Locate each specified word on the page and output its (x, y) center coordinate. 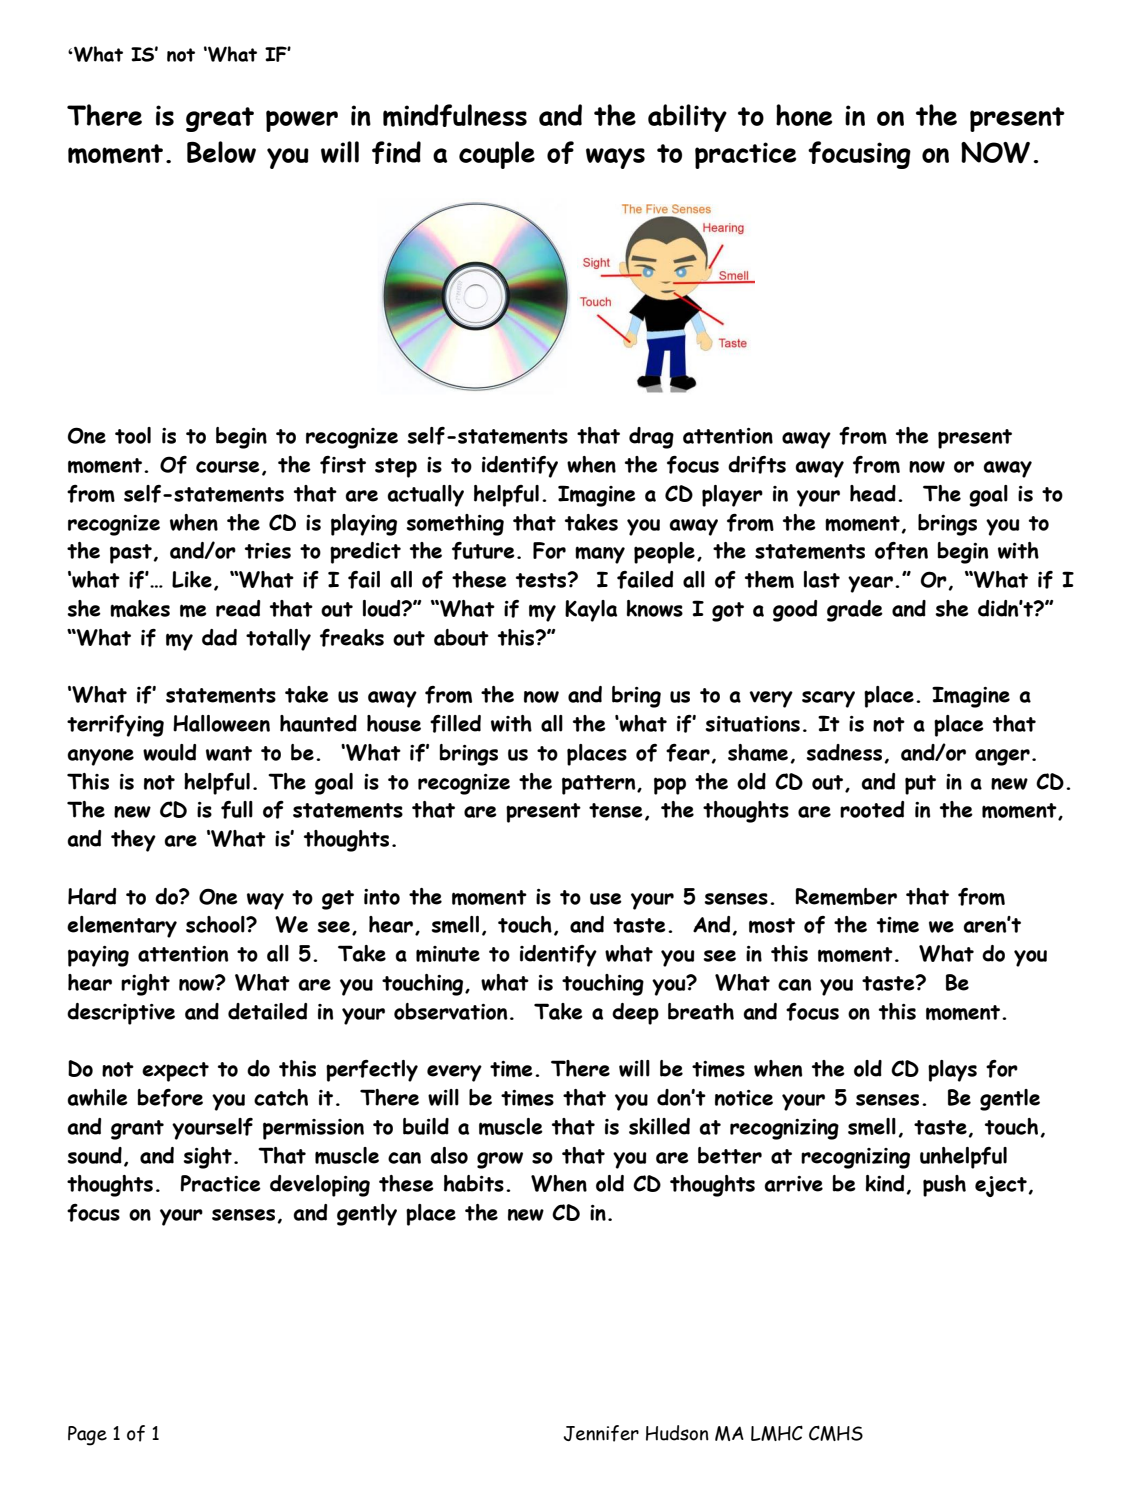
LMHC (777, 1433)
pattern (600, 785)
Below (221, 152)
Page (87, 1436)
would (169, 752)
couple (497, 155)
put (920, 785)
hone (804, 115)
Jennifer (601, 1433)
